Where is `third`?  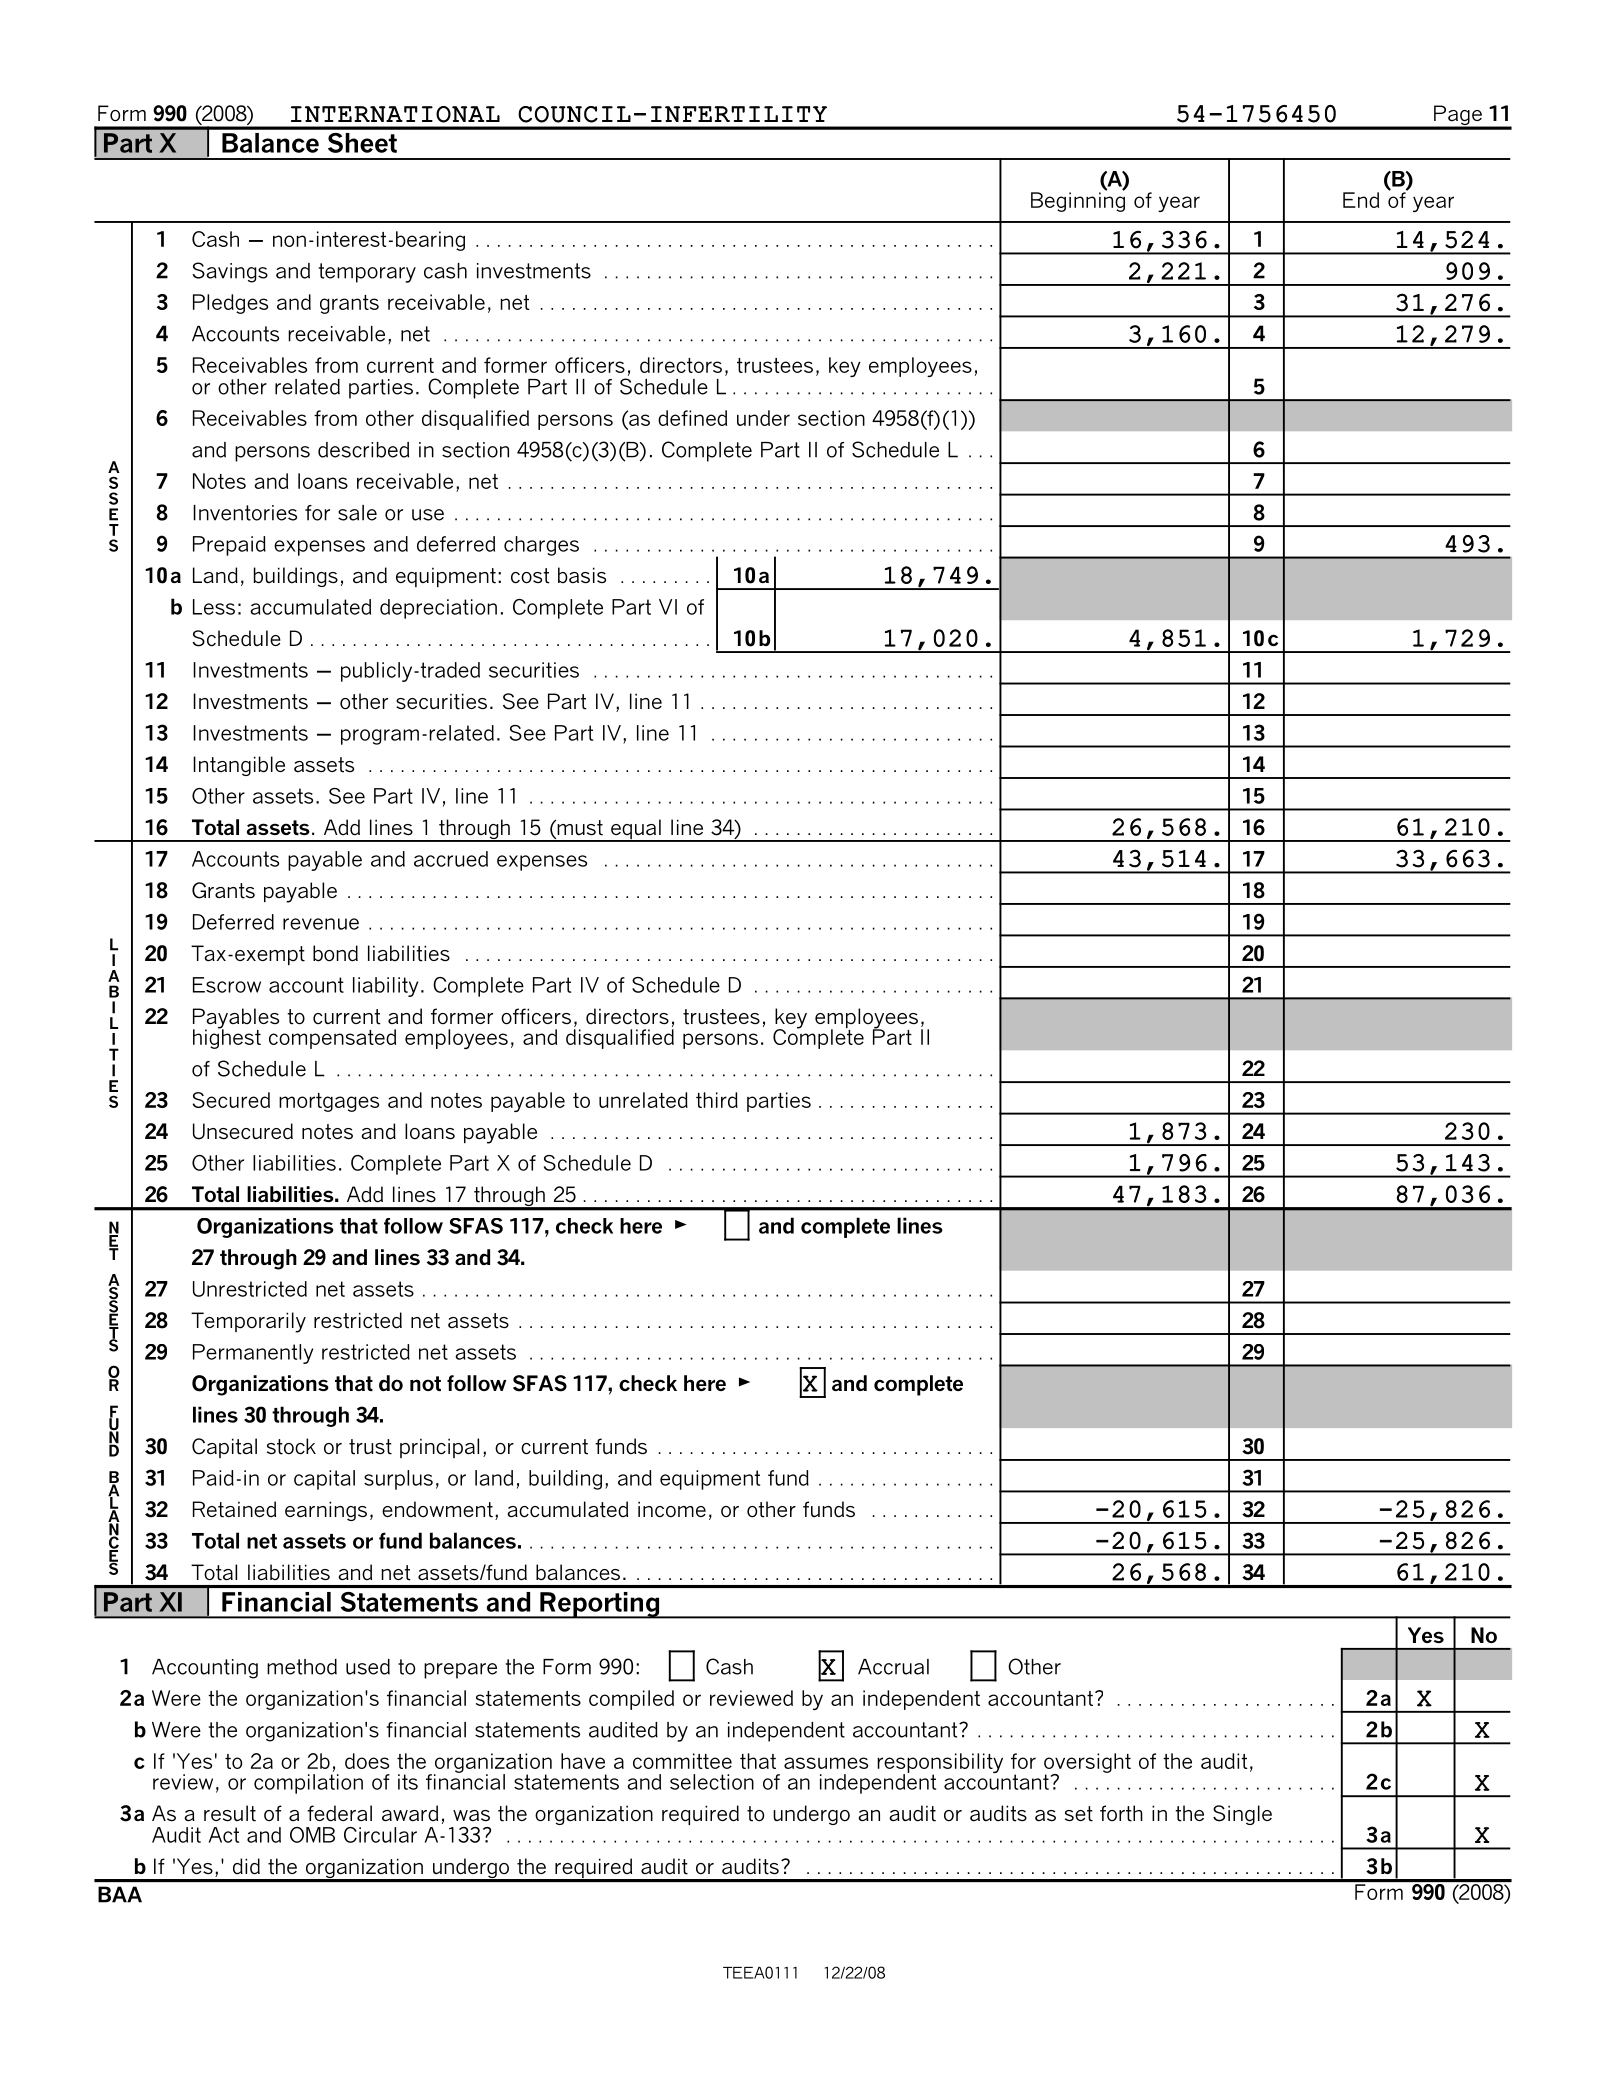
third is located at coordinates (717, 1100).
